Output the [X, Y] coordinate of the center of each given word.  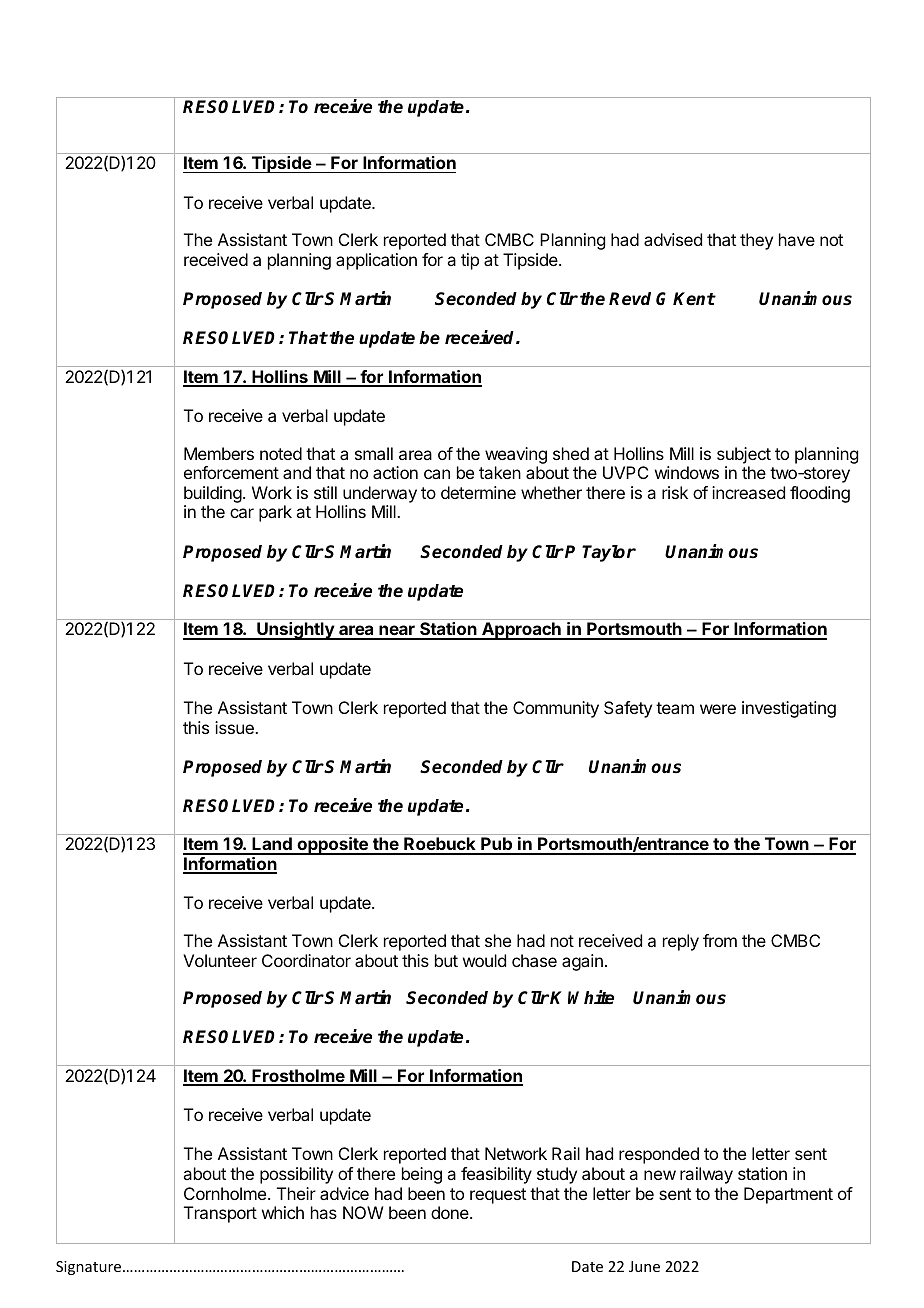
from [720, 940]
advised [673, 239]
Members [219, 453]
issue [235, 727]
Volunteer [220, 960]
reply [681, 942]
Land [272, 845]
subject [744, 455]
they [756, 241]
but [446, 960]
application [376, 261]
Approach [521, 631]
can [437, 474]
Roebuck [440, 845]
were [718, 709]
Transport [220, 1214]
